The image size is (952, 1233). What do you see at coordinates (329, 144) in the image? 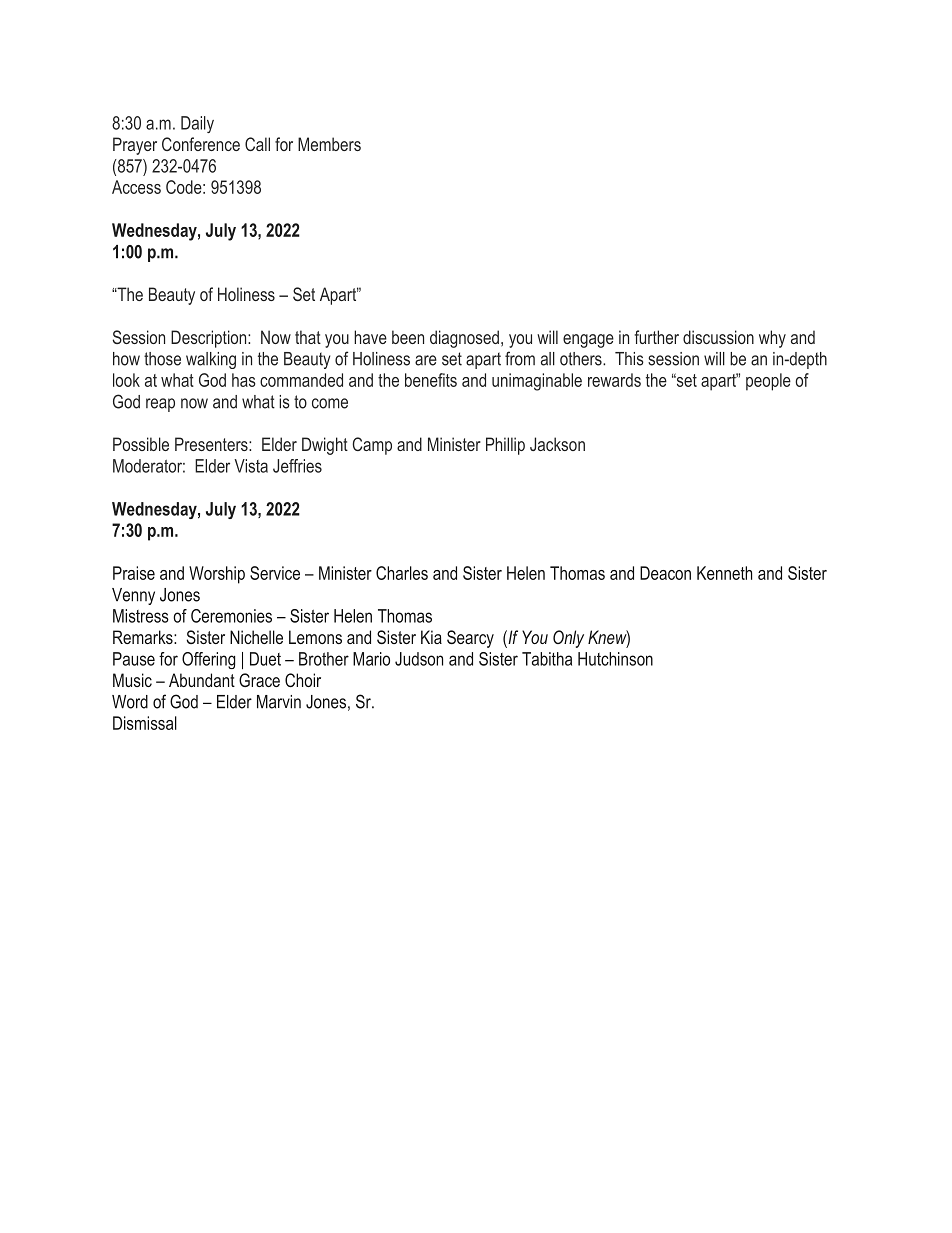
I see `Members` at bounding box center [329, 144].
